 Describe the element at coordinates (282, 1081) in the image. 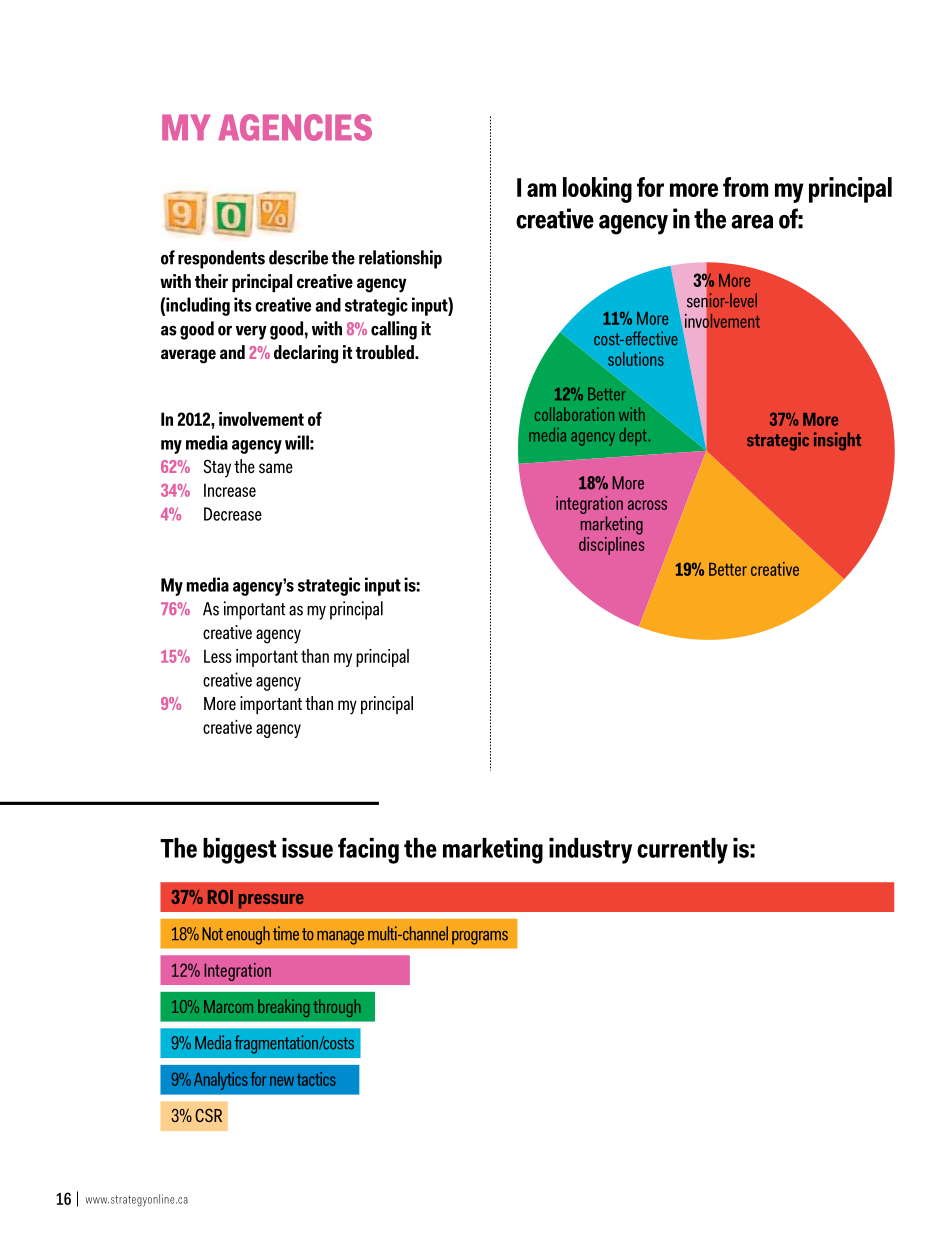

I see `new` at that location.
